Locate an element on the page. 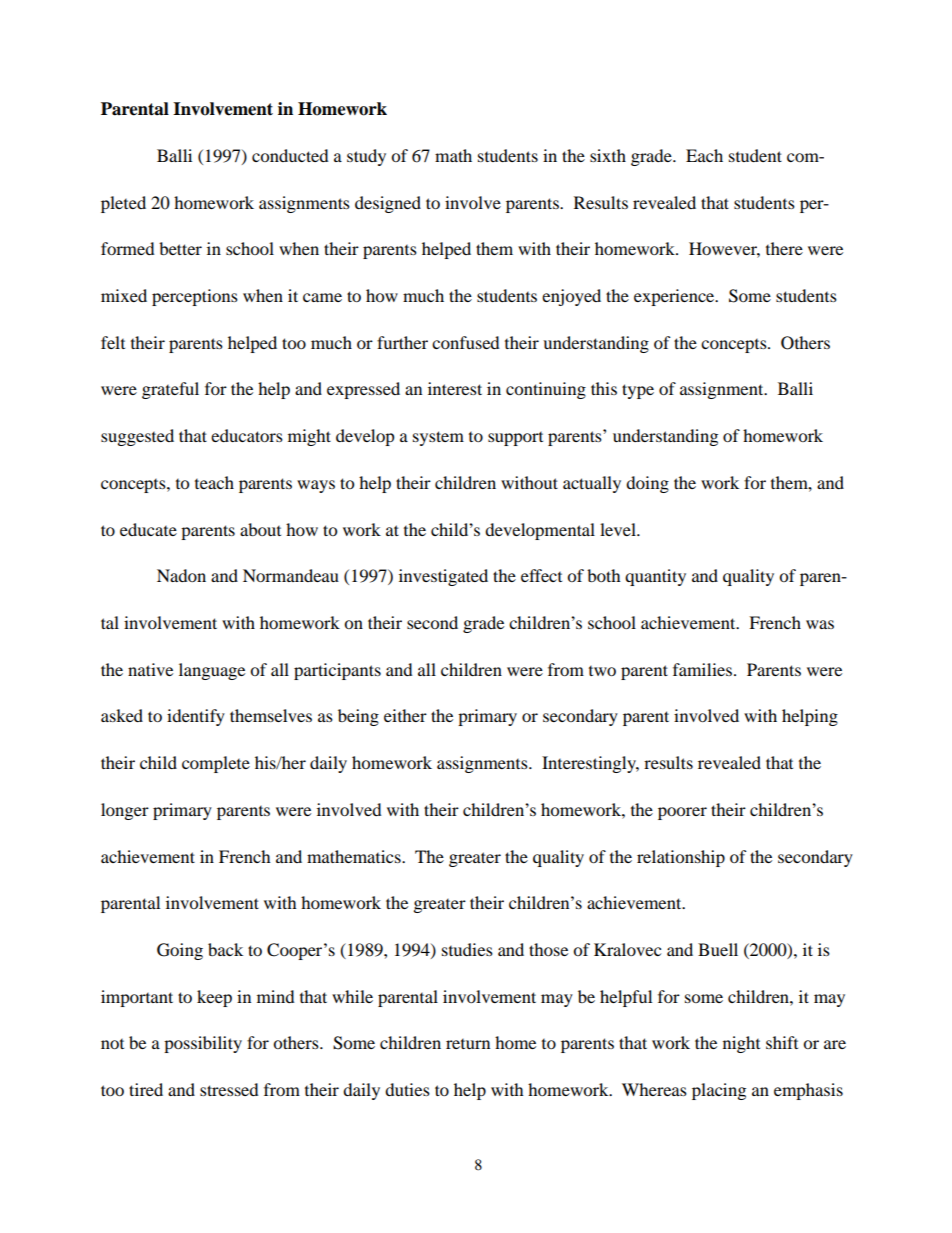 This image has height=1233, width=952. possibility is located at coordinates (203, 1044).
